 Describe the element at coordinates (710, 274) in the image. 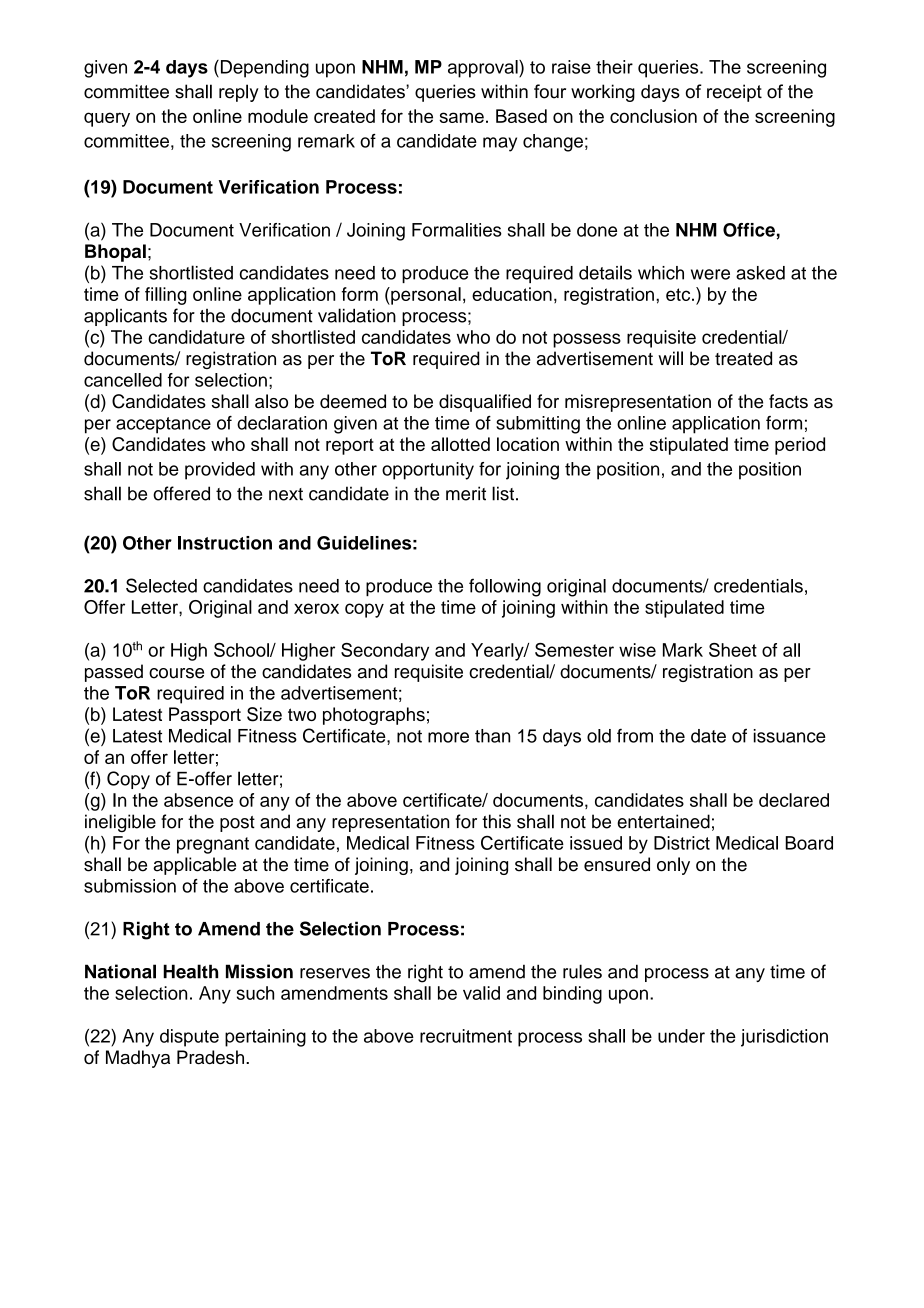

I see `were` at that location.
